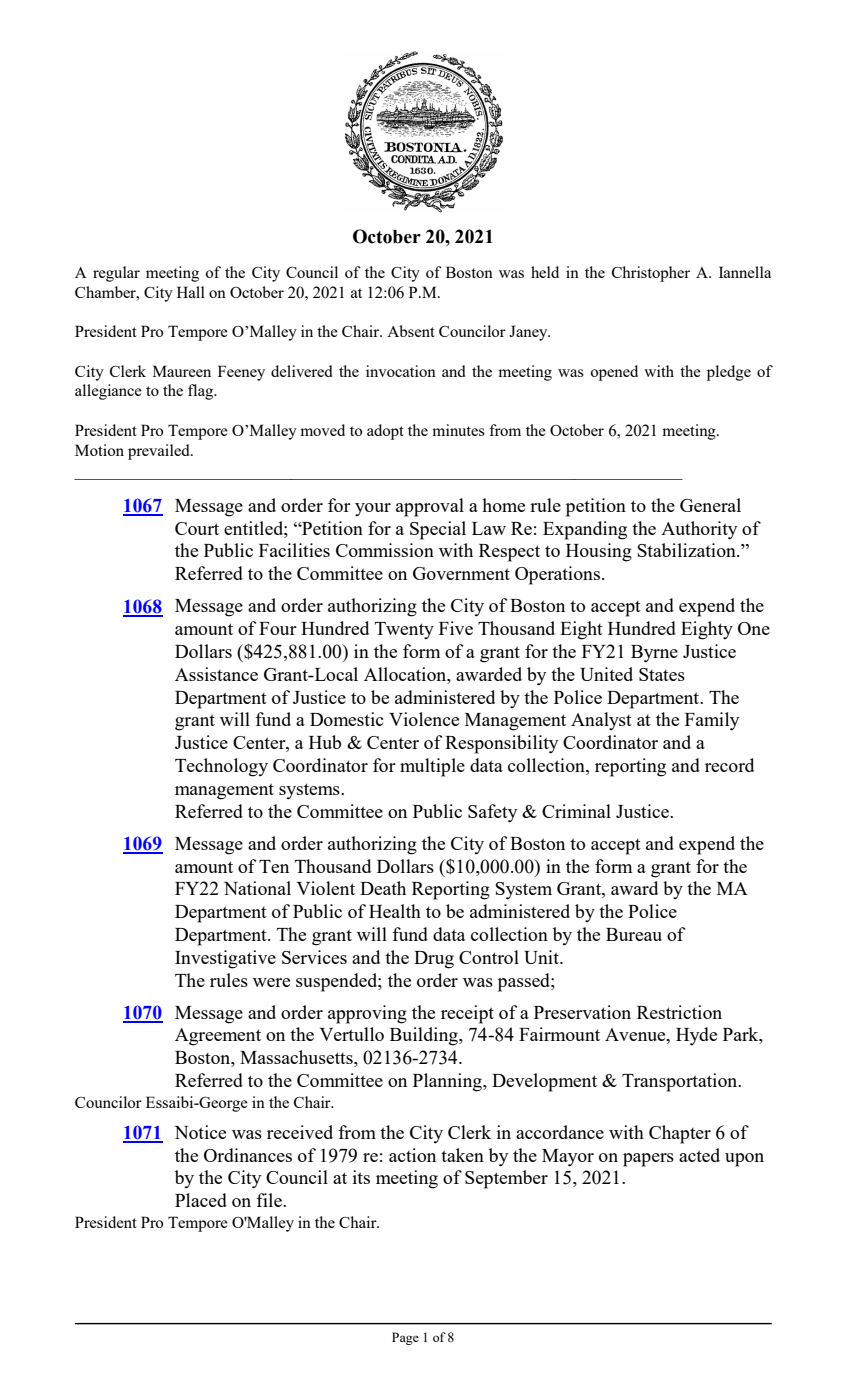 Image resolution: width=849 pixels, height=1400 pixels. Describe the element at coordinates (197, 528) in the image. I see `Court` at that location.
